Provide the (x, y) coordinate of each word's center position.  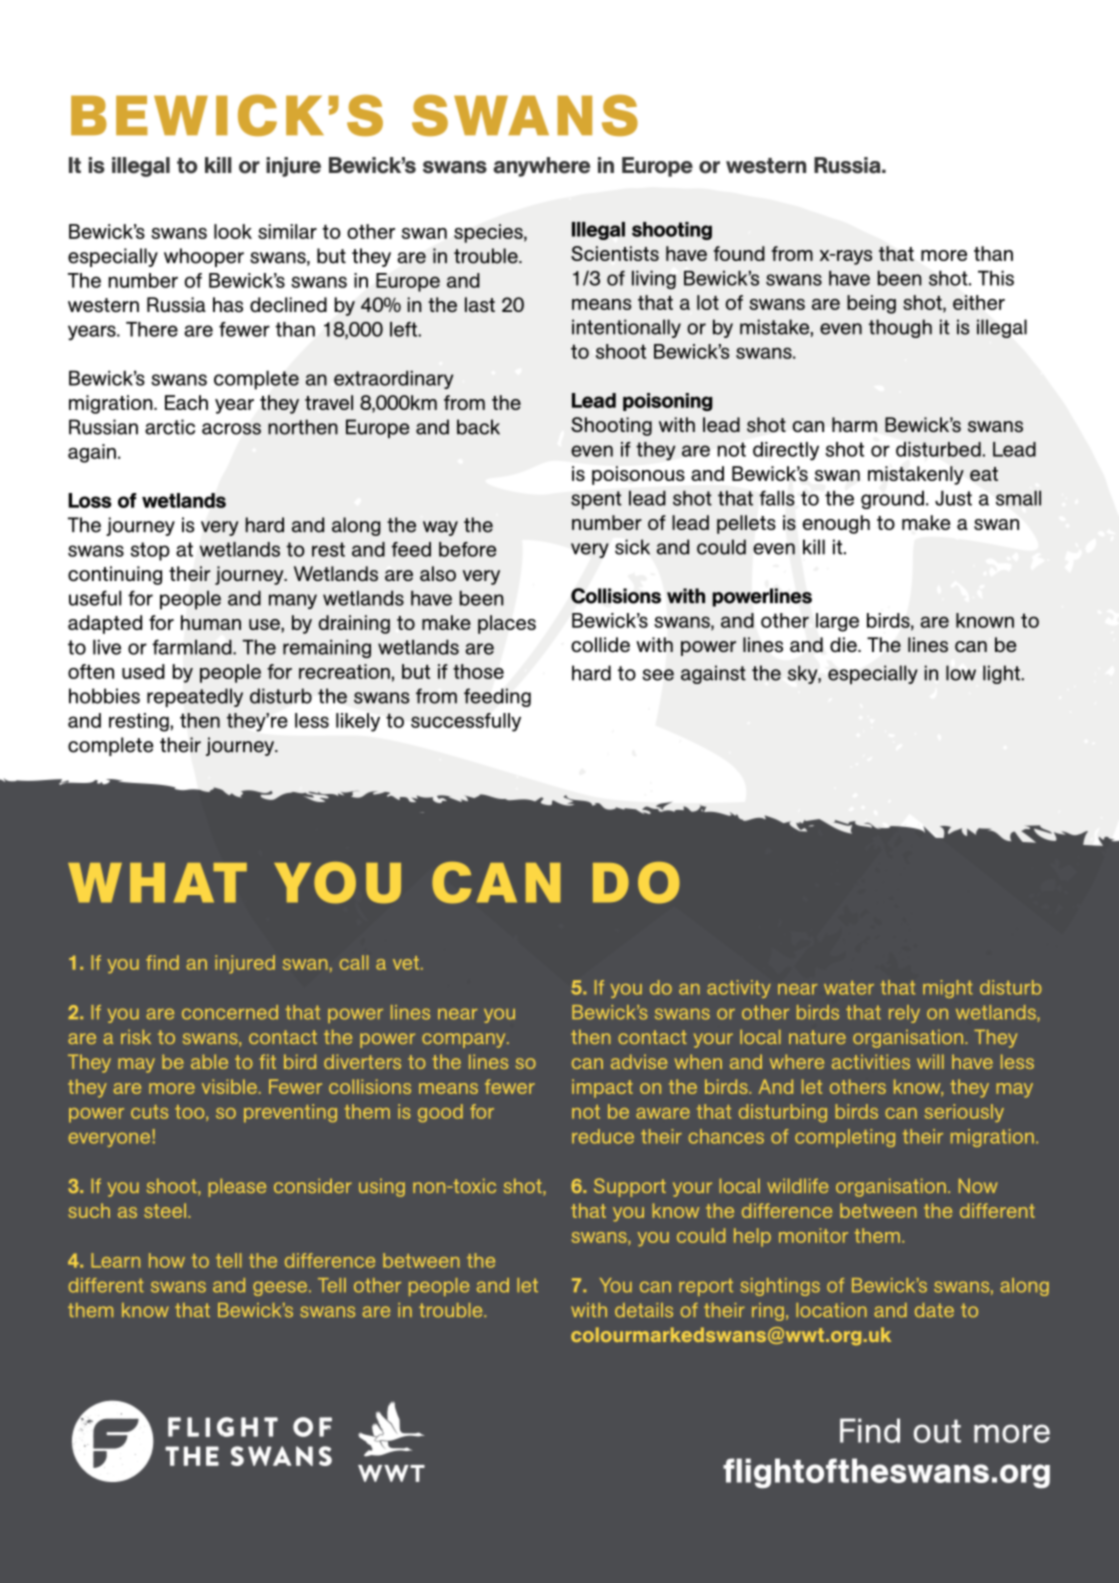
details (644, 1310)
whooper (204, 257)
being (871, 304)
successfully (466, 722)
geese (280, 1288)
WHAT (157, 883)
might (948, 989)
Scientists (615, 253)
